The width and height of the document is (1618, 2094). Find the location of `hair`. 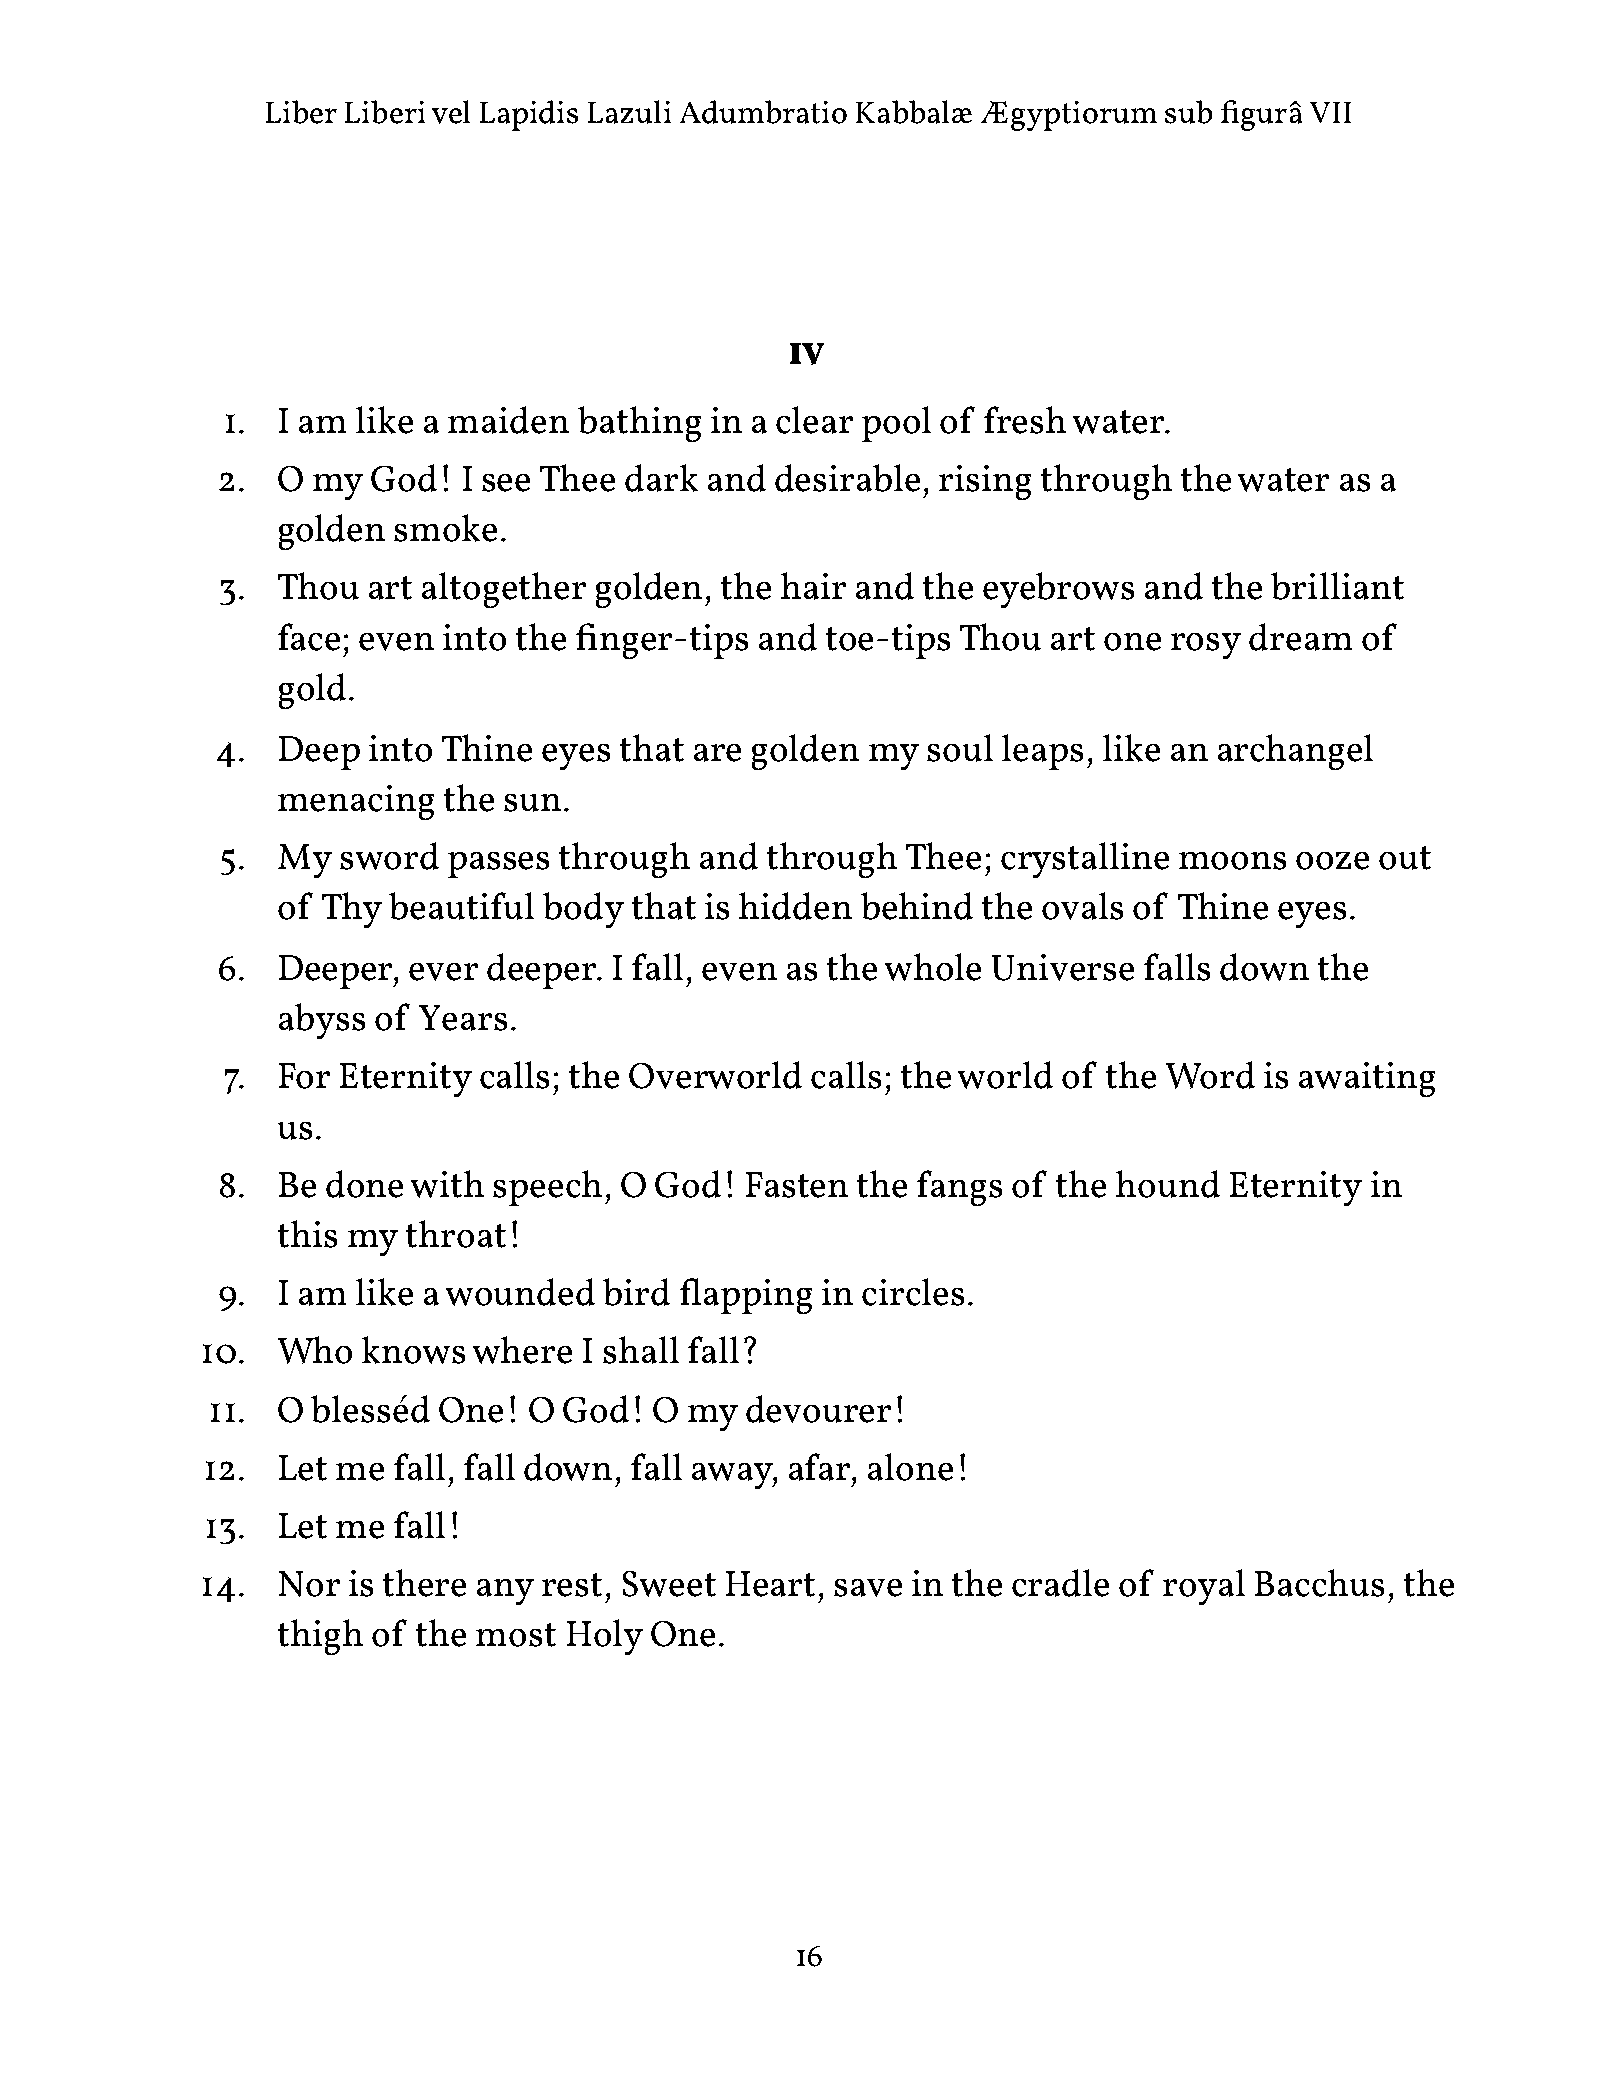

hair is located at coordinates (813, 586).
